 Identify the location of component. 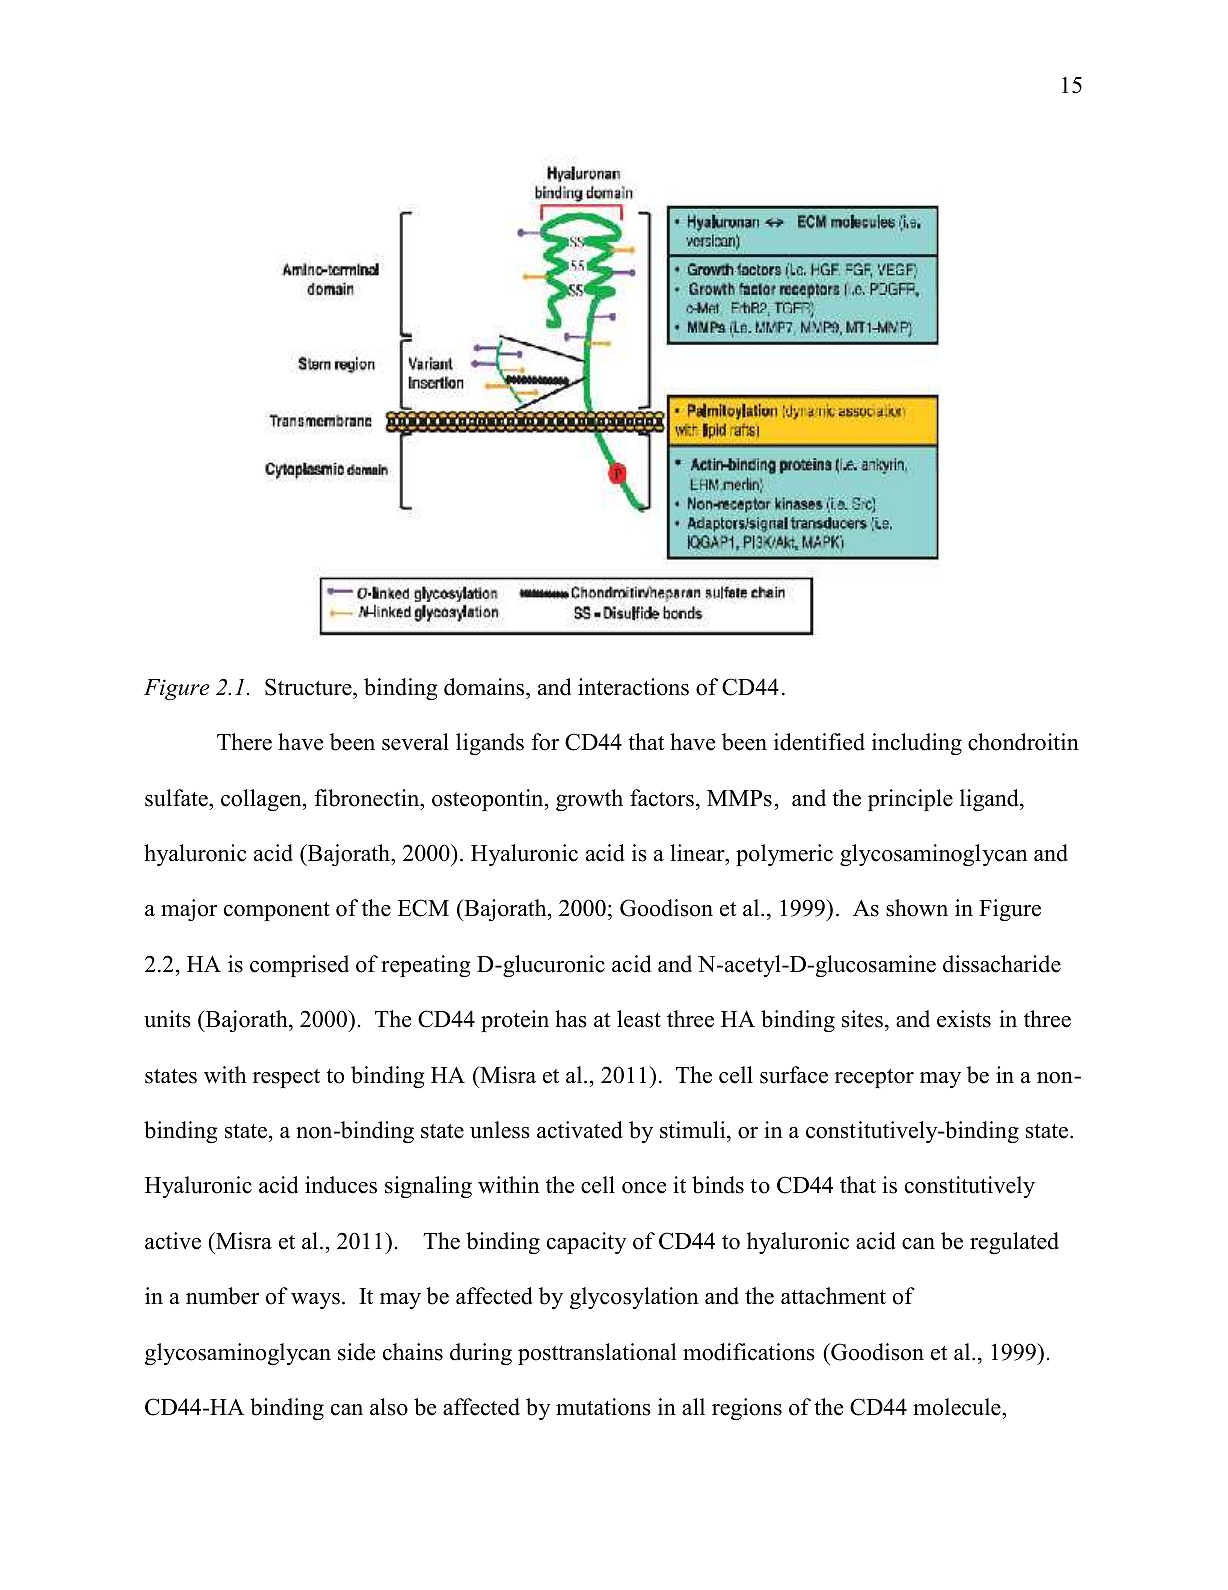
(277, 911).
